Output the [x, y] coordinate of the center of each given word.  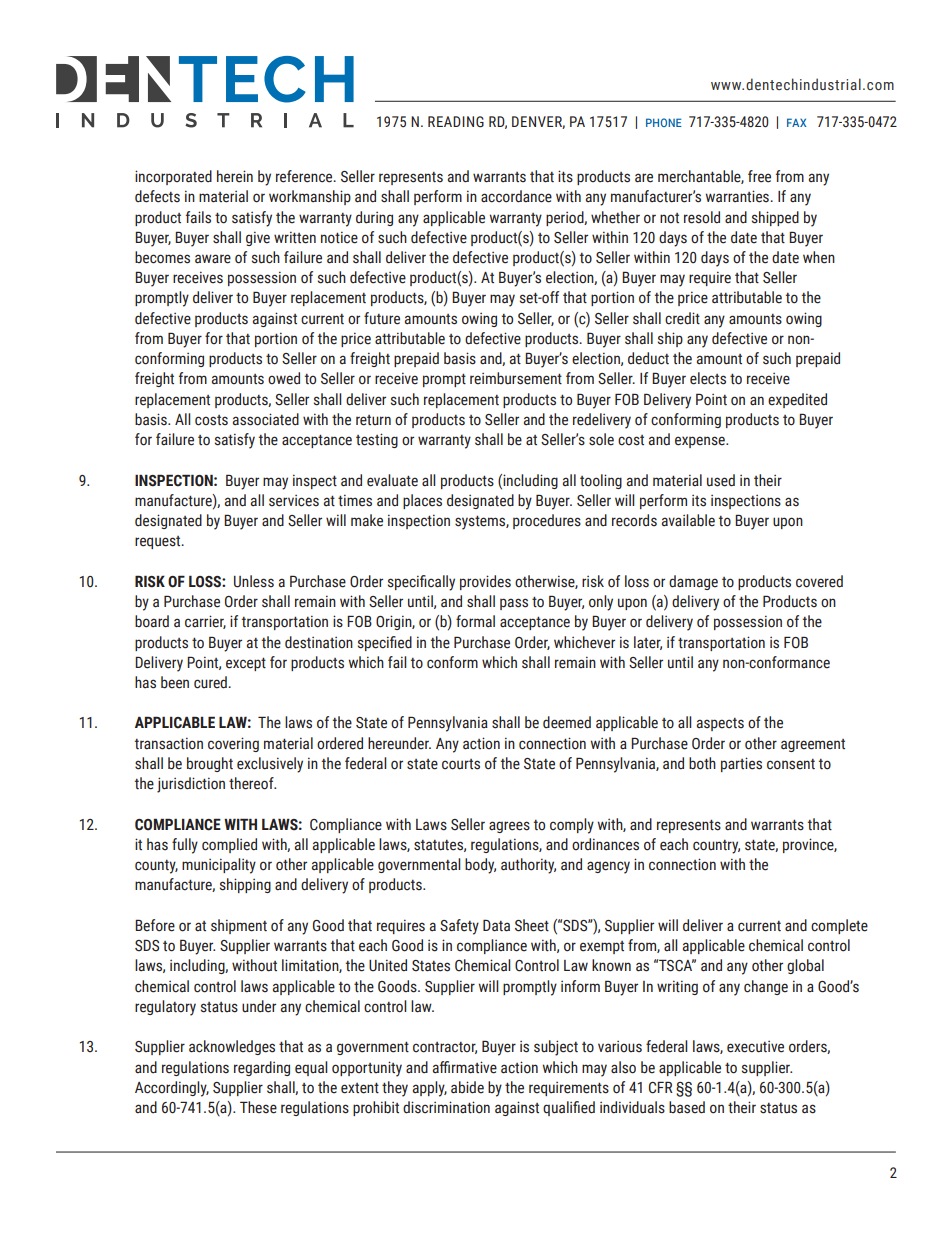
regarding [262, 1068]
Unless [254, 581]
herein [235, 176]
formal [475, 621]
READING [456, 122]
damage [693, 582]
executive [755, 1047]
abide [467, 1087]
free [759, 176]
